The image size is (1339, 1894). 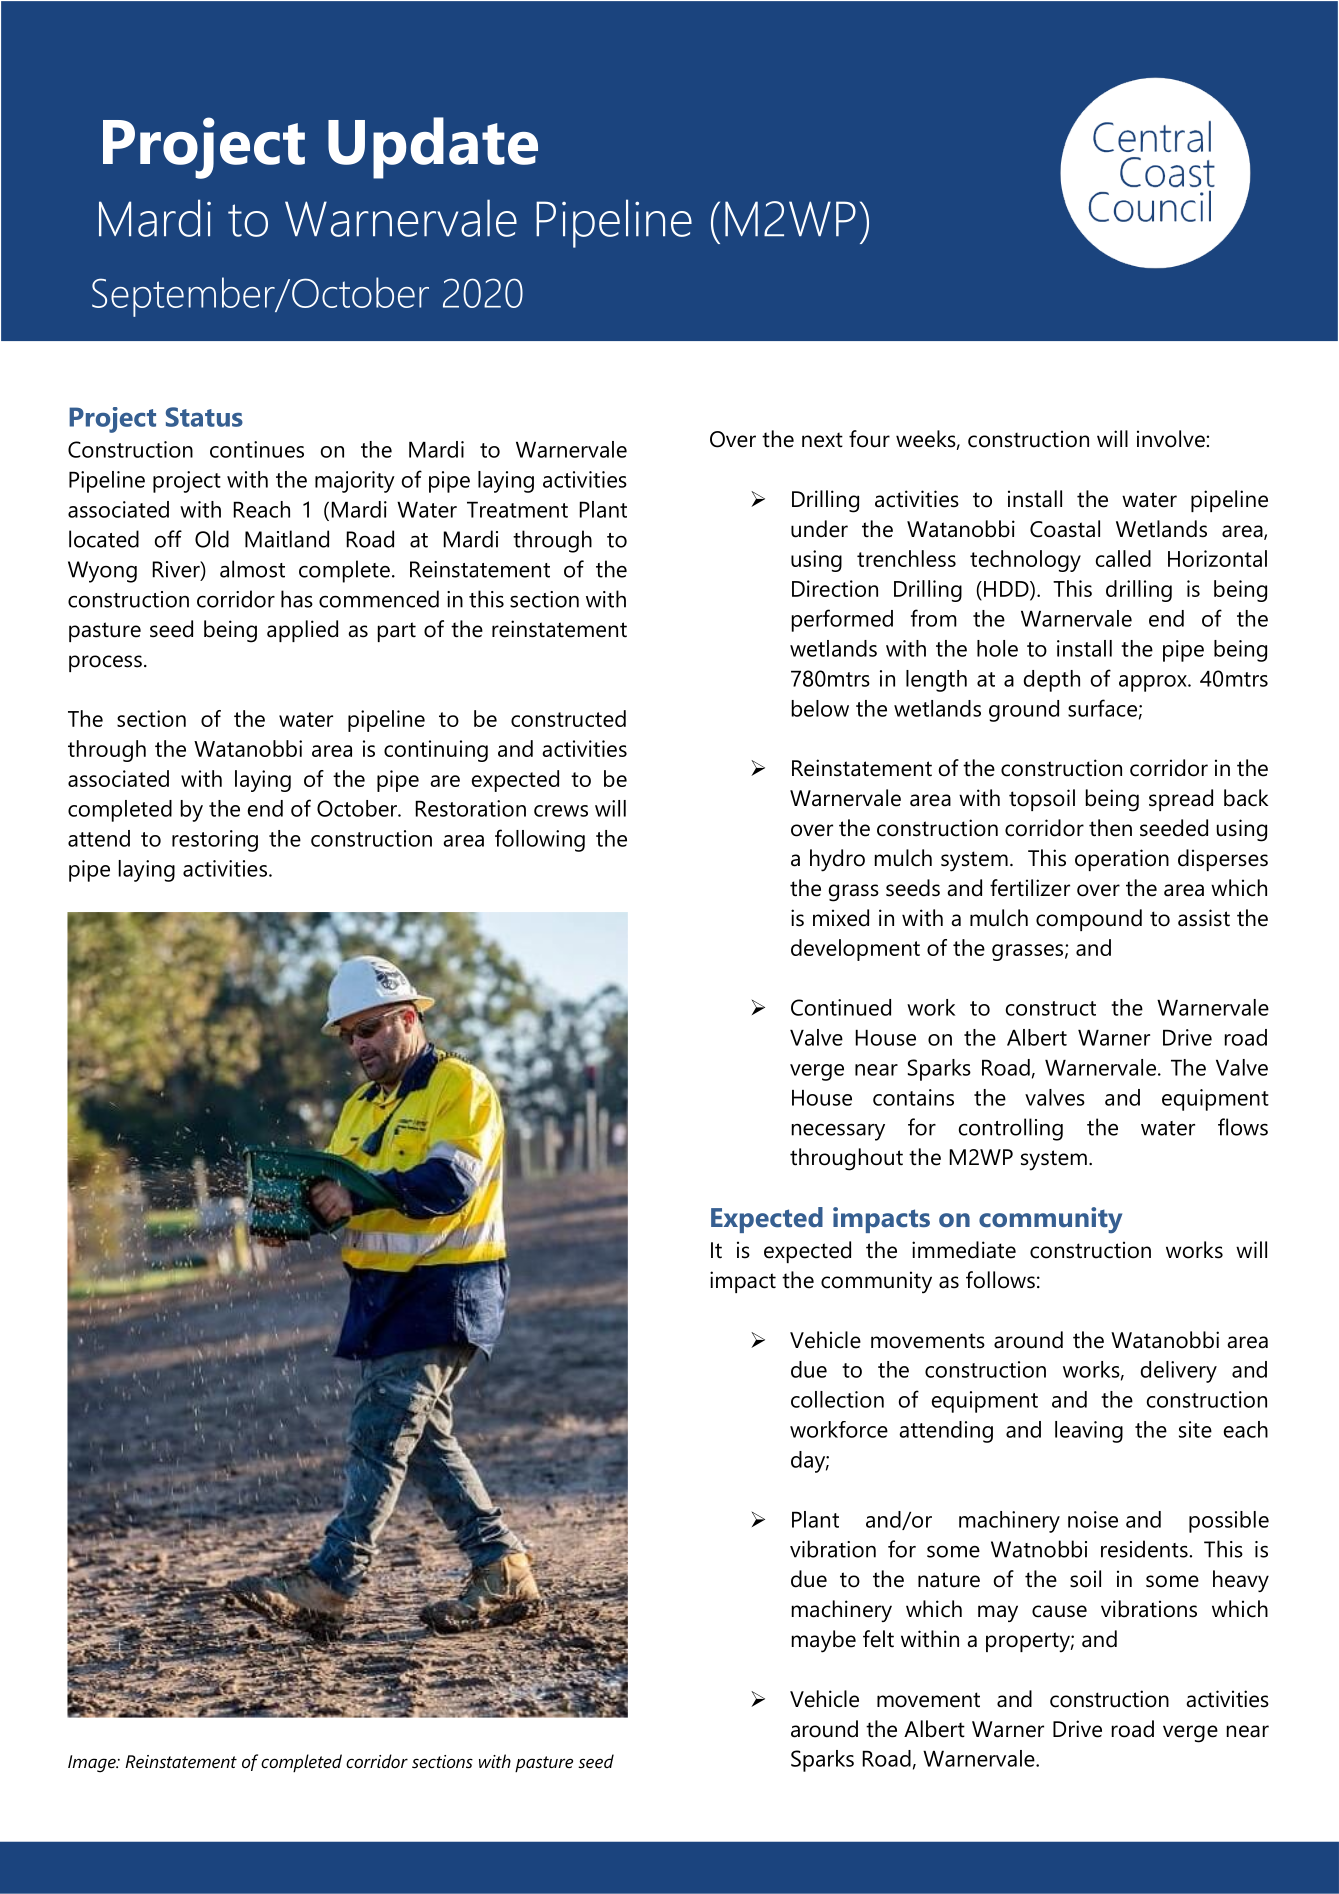 I want to click on restoring, so click(x=215, y=841).
